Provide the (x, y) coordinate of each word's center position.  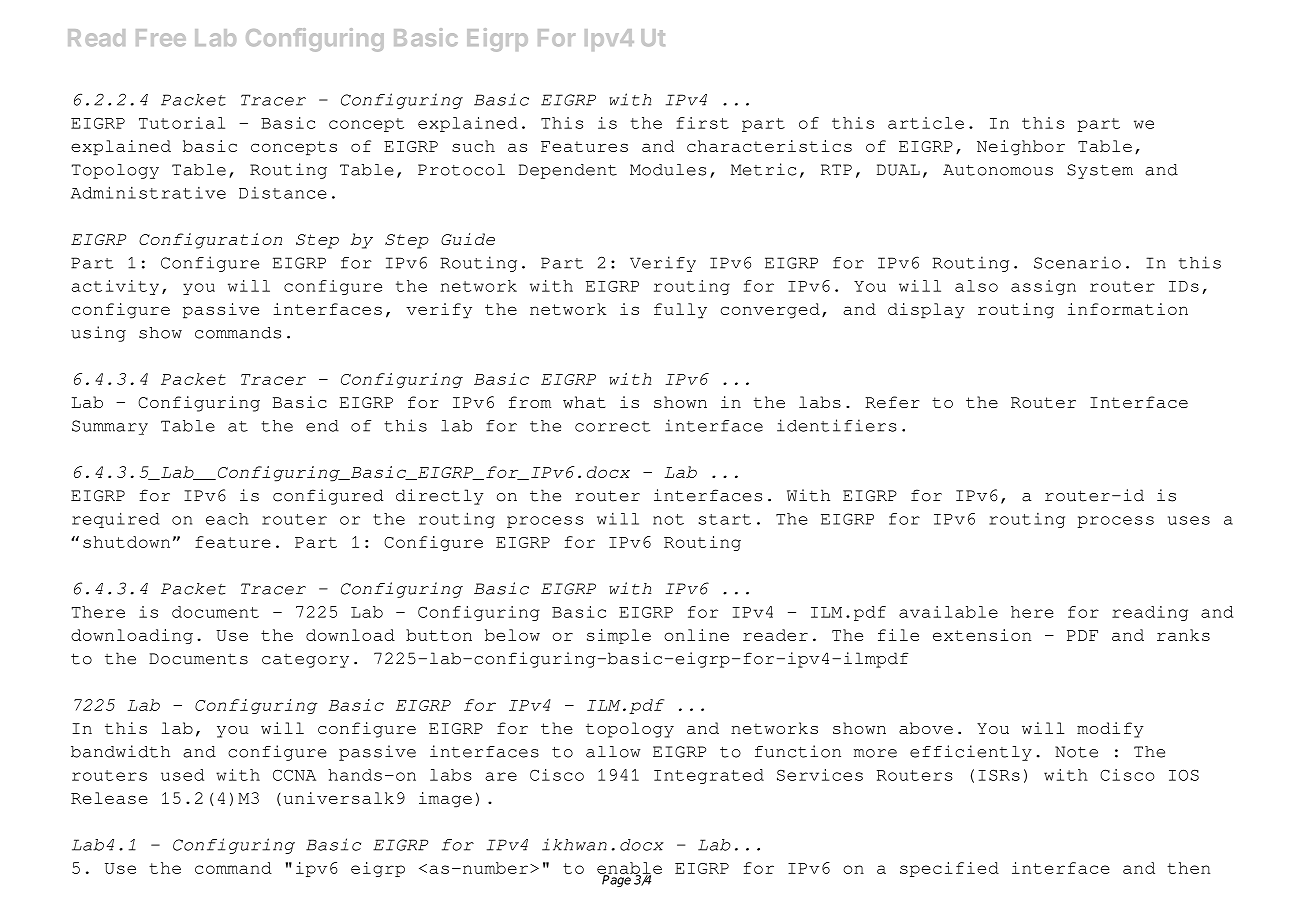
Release (109, 798)
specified (949, 869)
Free (161, 37)
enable (629, 869)
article (926, 123)
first (702, 123)
